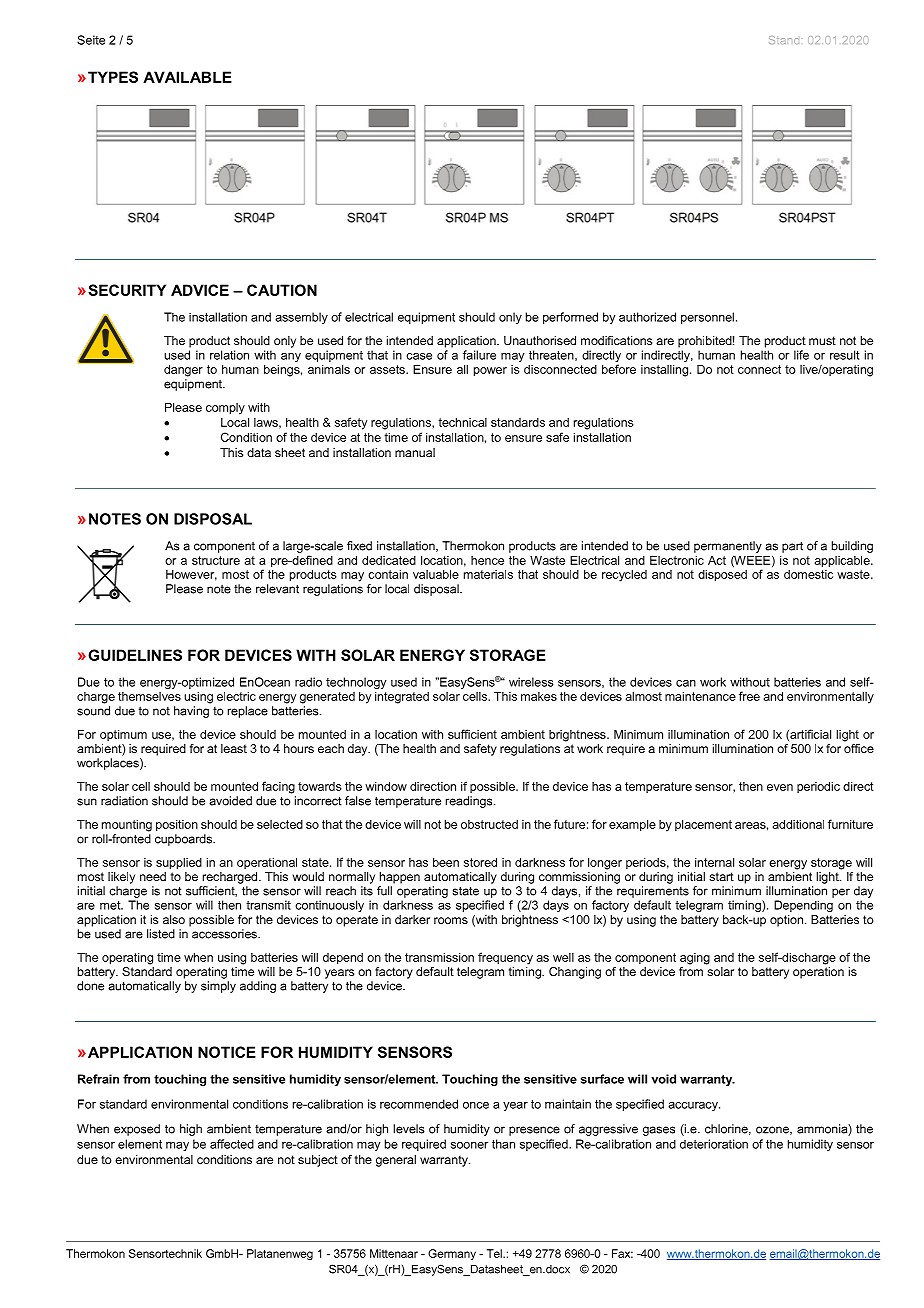 This page has width=924, height=1308. I want to click on obstructed, so click(489, 824).
